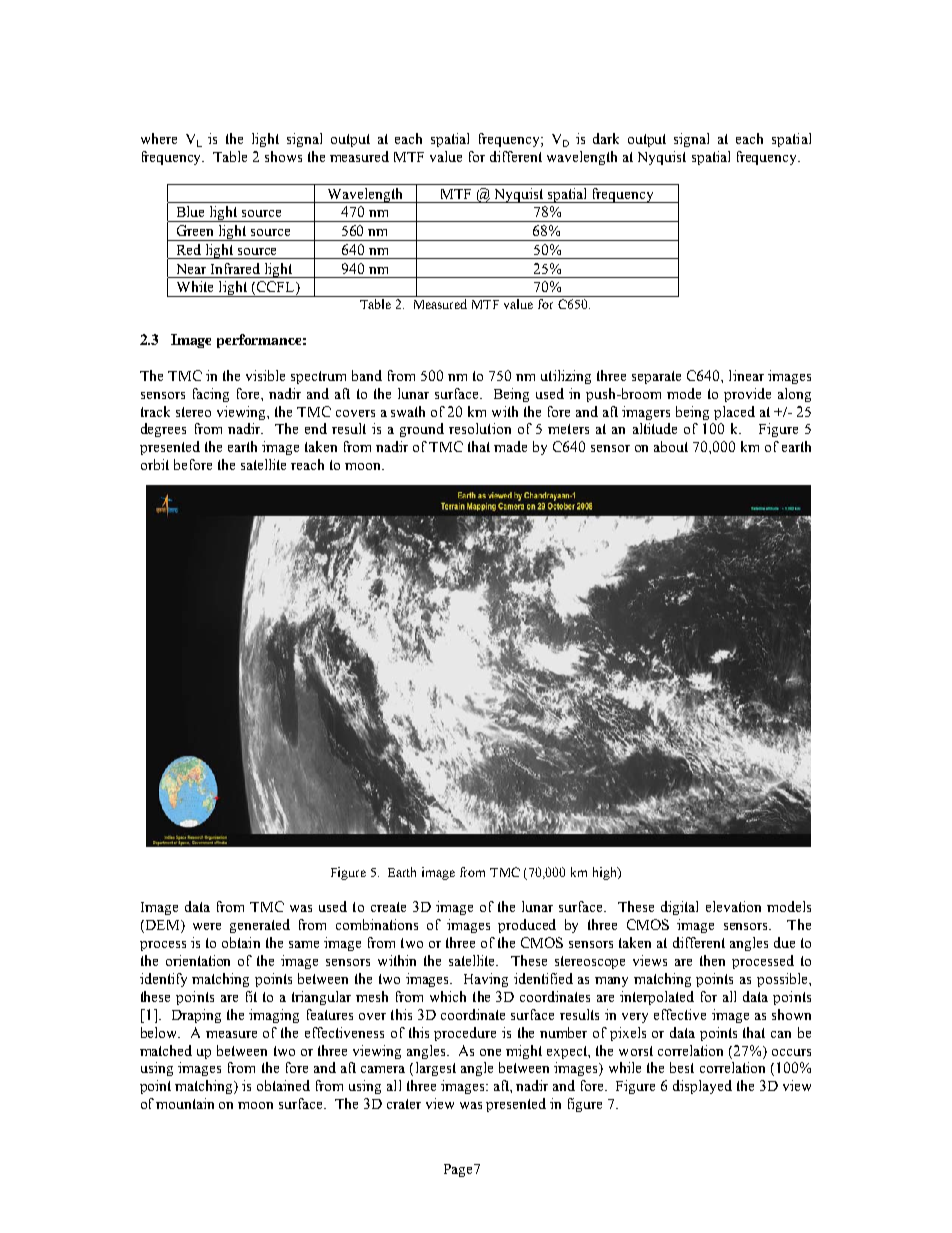 The image size is (952, 1233). Describe the element at coordinates (185, 1103) in the screenshot. I see `mountain` at that location.
